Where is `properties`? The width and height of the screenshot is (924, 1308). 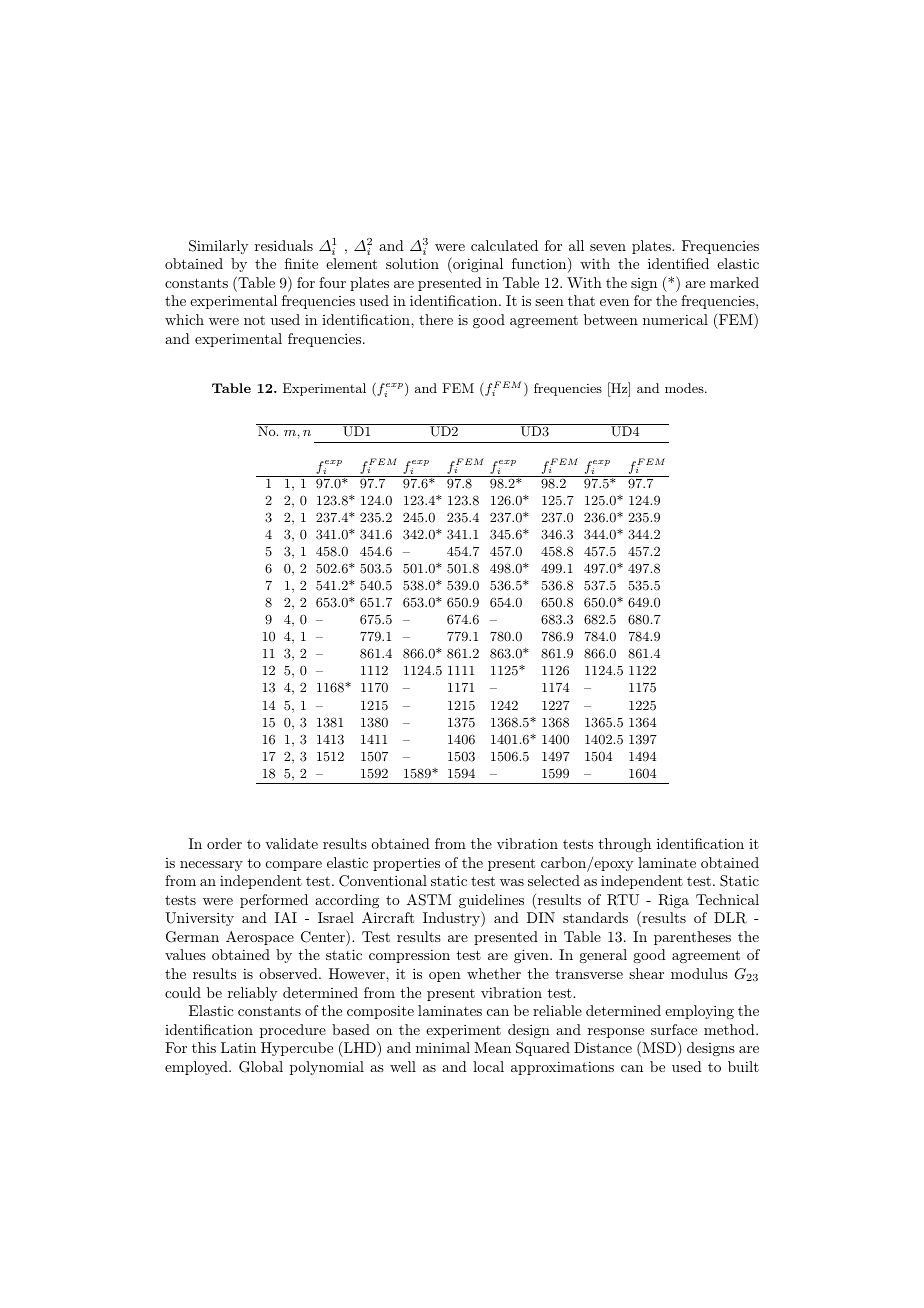 properties is located at coordinates (406, 864).
